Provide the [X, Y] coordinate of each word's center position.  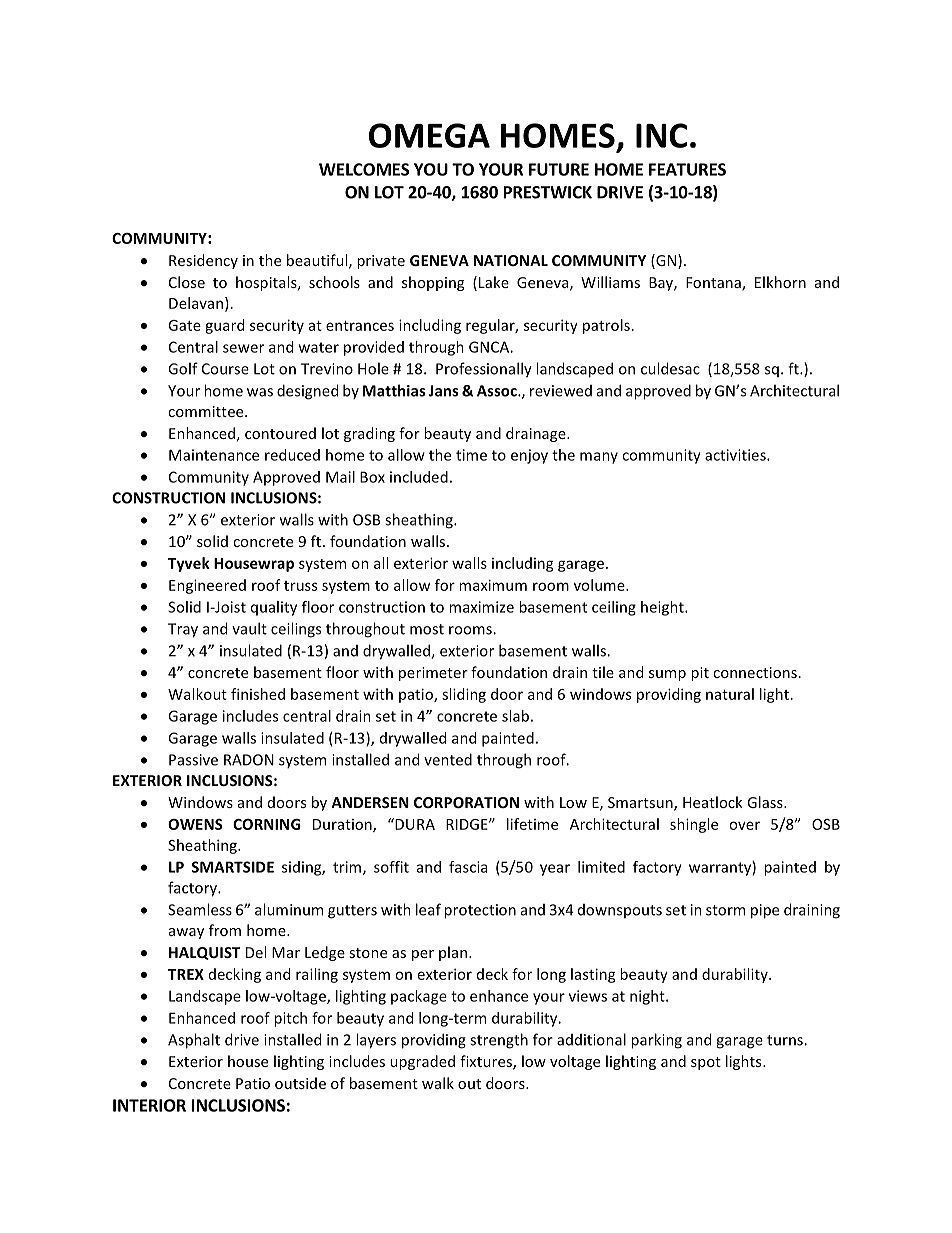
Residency [203, 261]
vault [249, 628]
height [663, 608]
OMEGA [429, 135]
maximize [481, 607]
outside [300, 1083]
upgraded [422, 1062]
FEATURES [687, 169]
